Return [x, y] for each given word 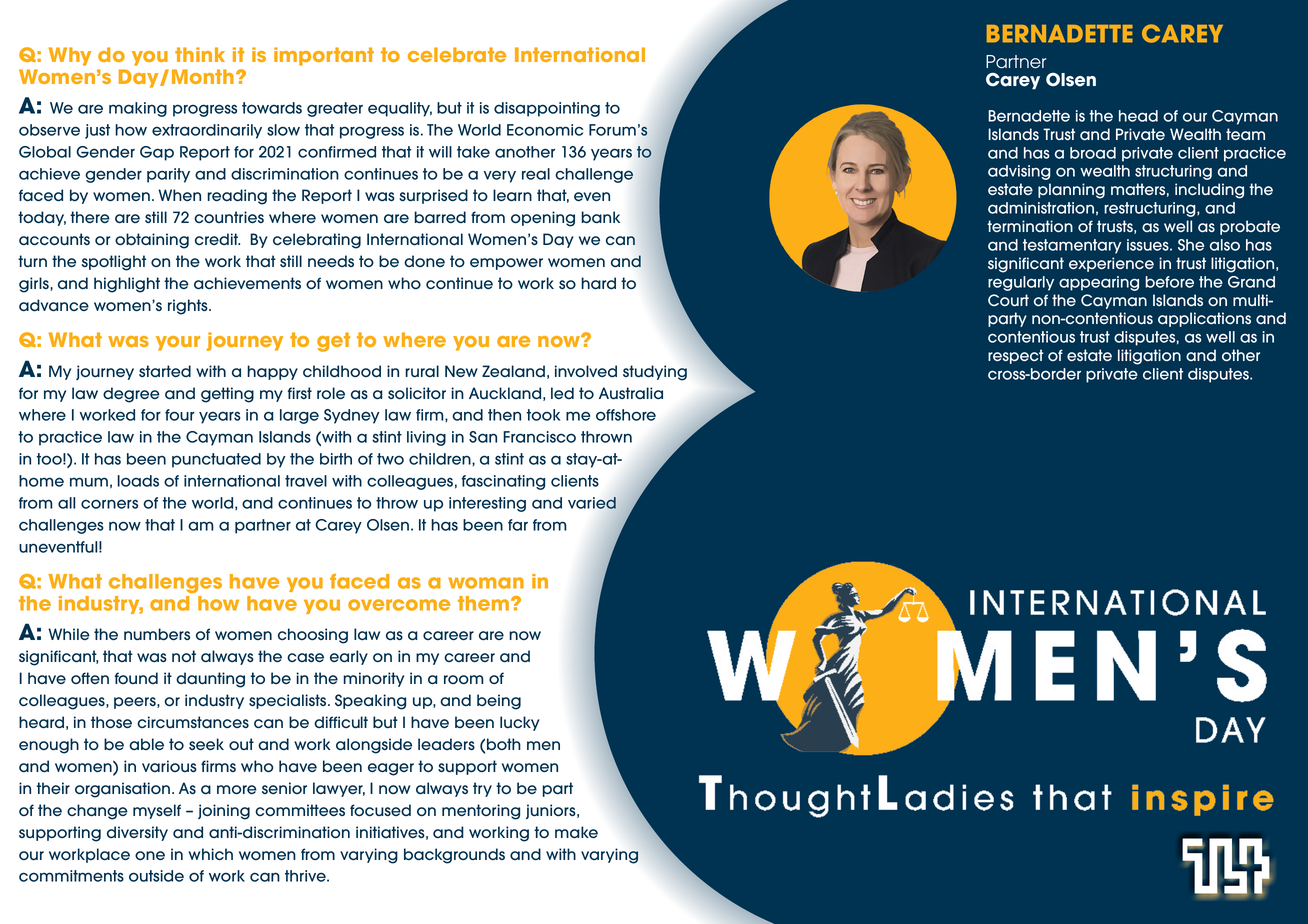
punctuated [216, 460]
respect [1016, 356]
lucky [520, 723]
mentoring [481, 812]
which [210, 854]
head [1138, 116]
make [576, 832]
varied [593, 504]
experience [1111, 264]
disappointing [547, 109]
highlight [127, 285]
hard [598, 283]
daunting [210, 680]
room [463, 680]
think [200, 54]
